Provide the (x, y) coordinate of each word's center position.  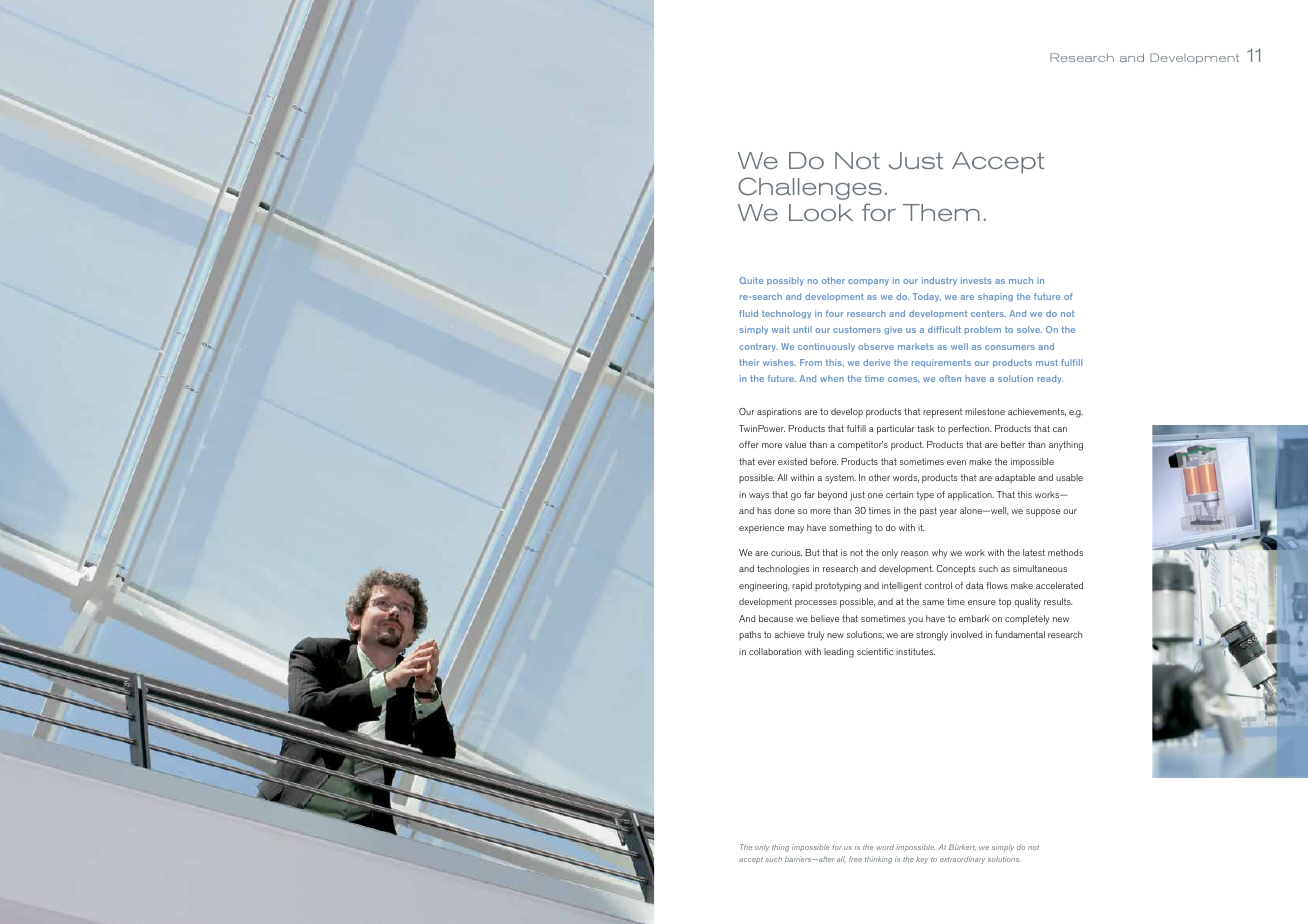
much (1021, 280)
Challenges (810, 188)
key (922, 860)
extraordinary (962, 860)
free (855, 859)
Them (941, 212)
